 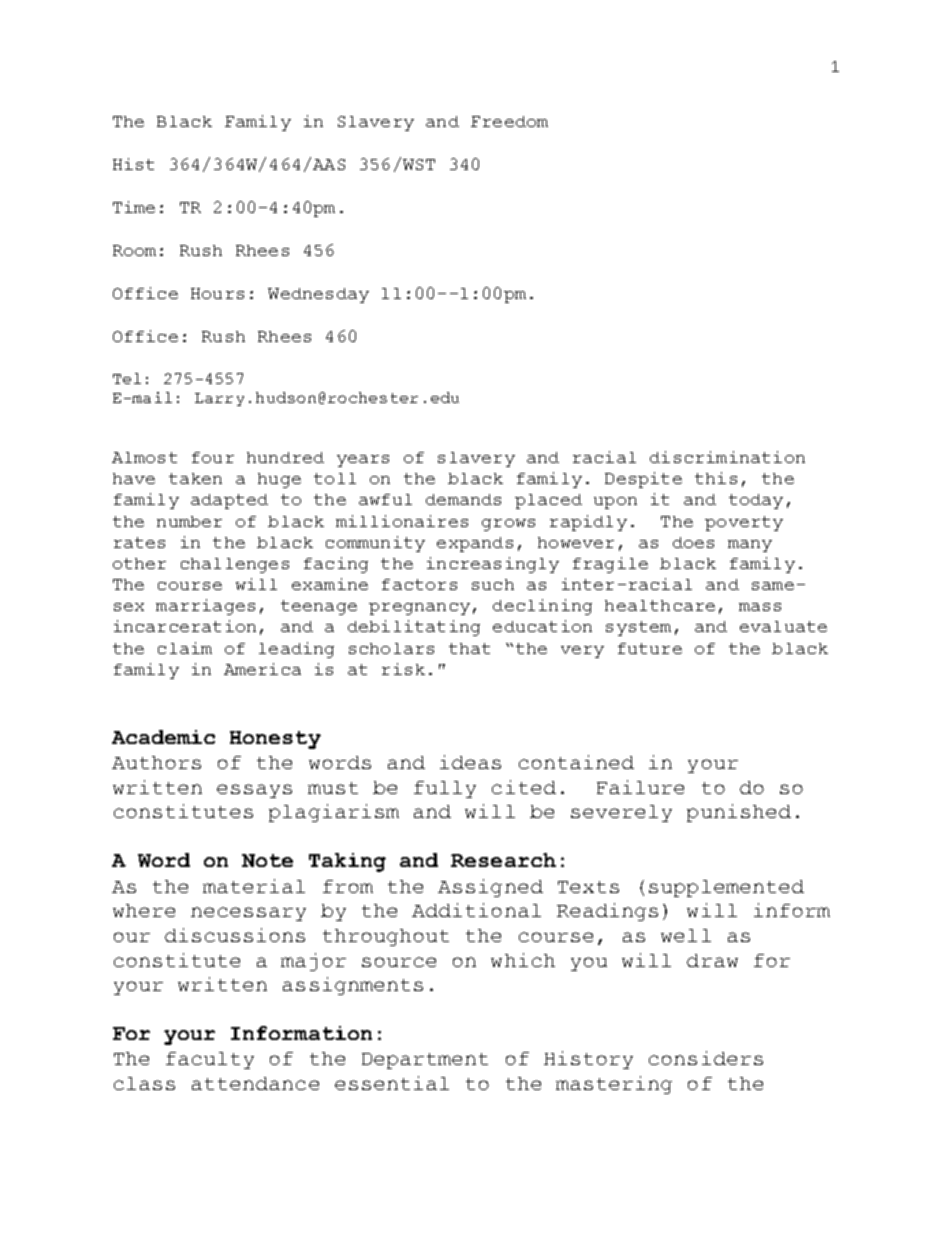 I want to click on essays, so click(x=254, y=791).
